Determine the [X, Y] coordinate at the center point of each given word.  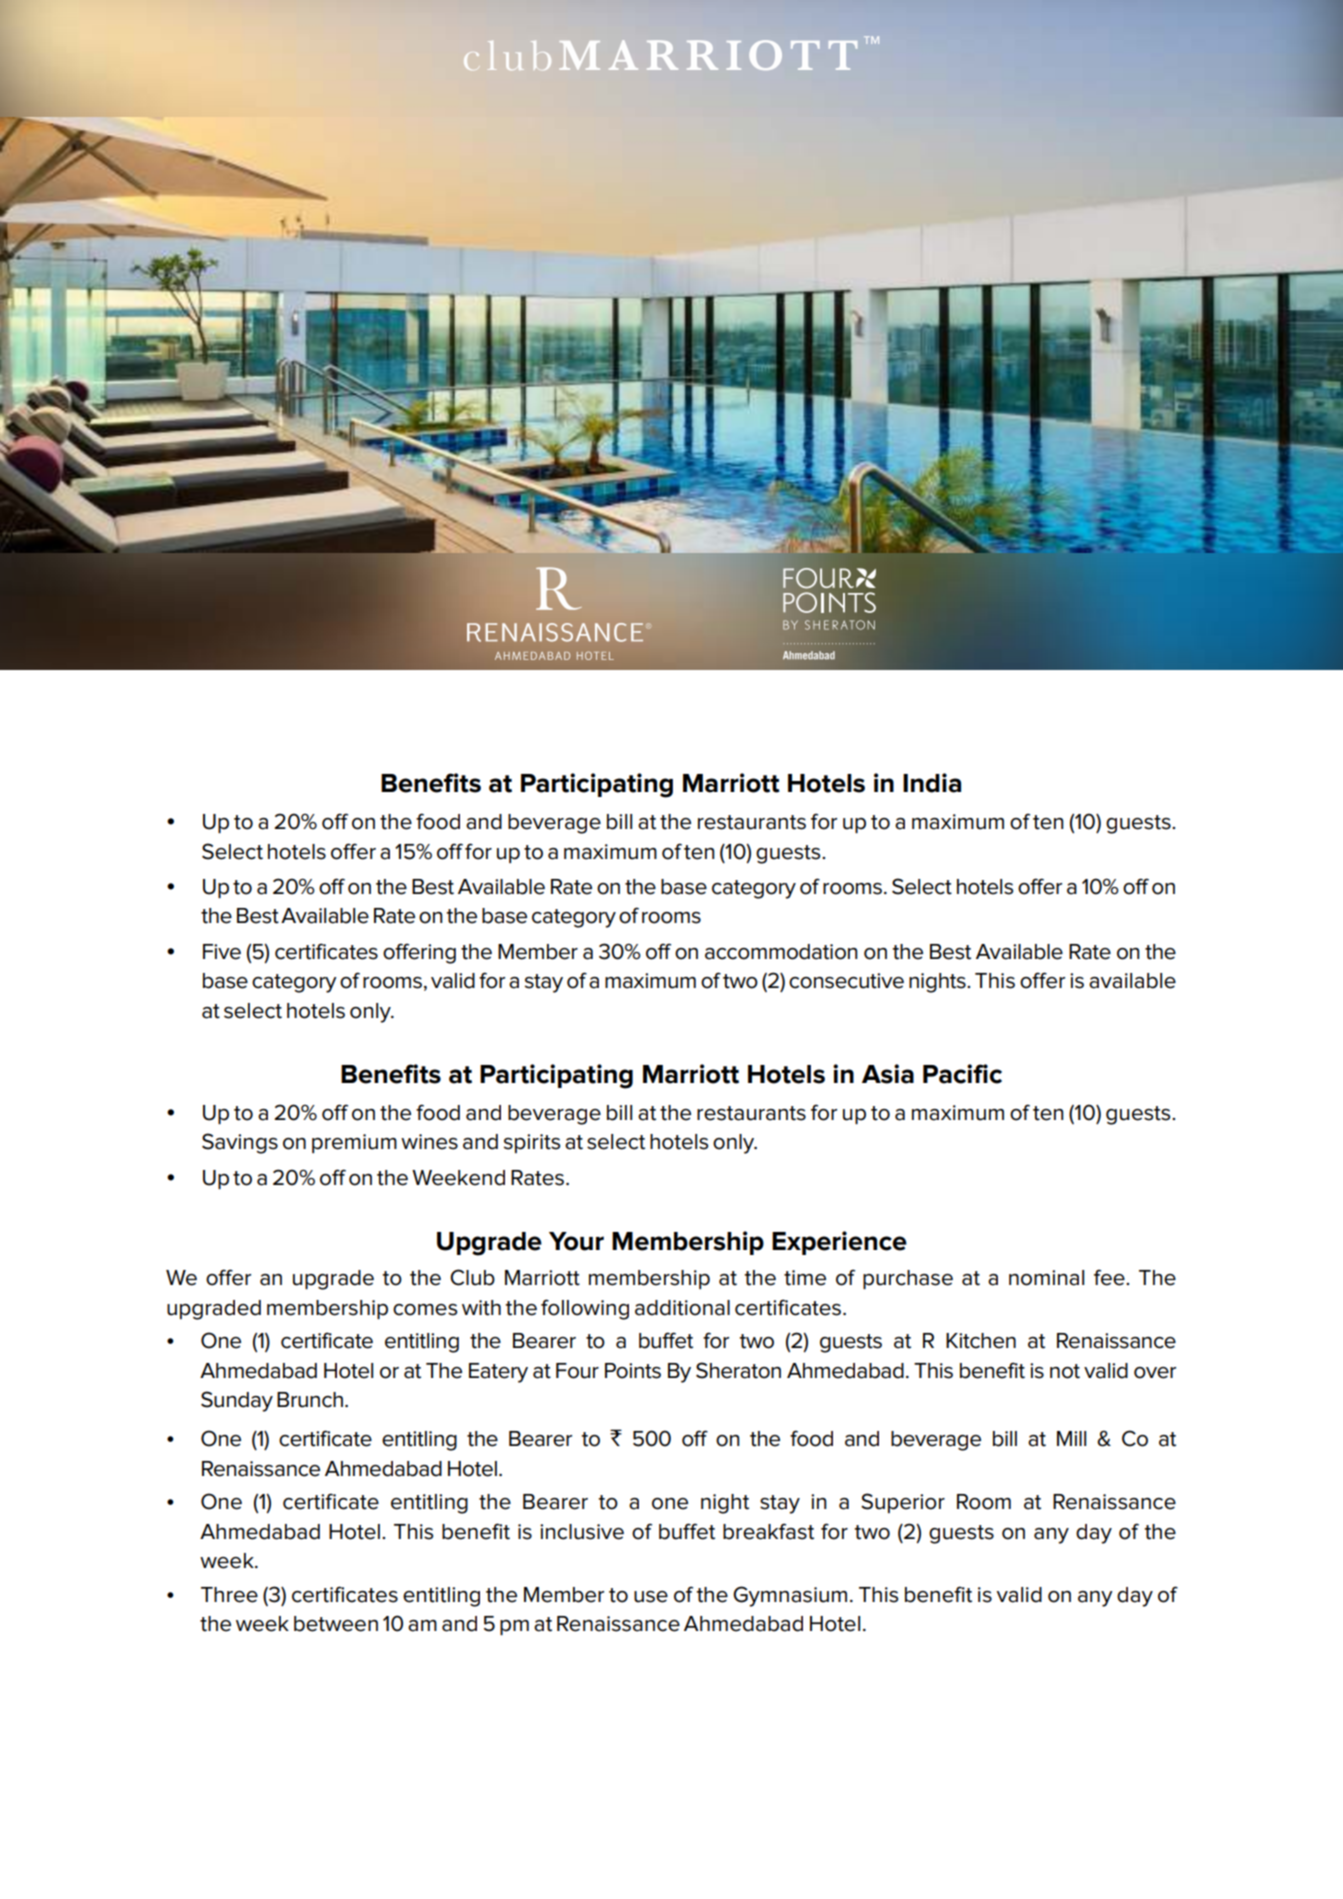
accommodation [781, 952]
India [932, 783]
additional [682, 1308]
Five [222, 952]
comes [425, 1310]
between [336, 1624]
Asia [888, 1074]
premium [354, 1143]
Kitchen [981, 1341]
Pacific [962, 1074]
